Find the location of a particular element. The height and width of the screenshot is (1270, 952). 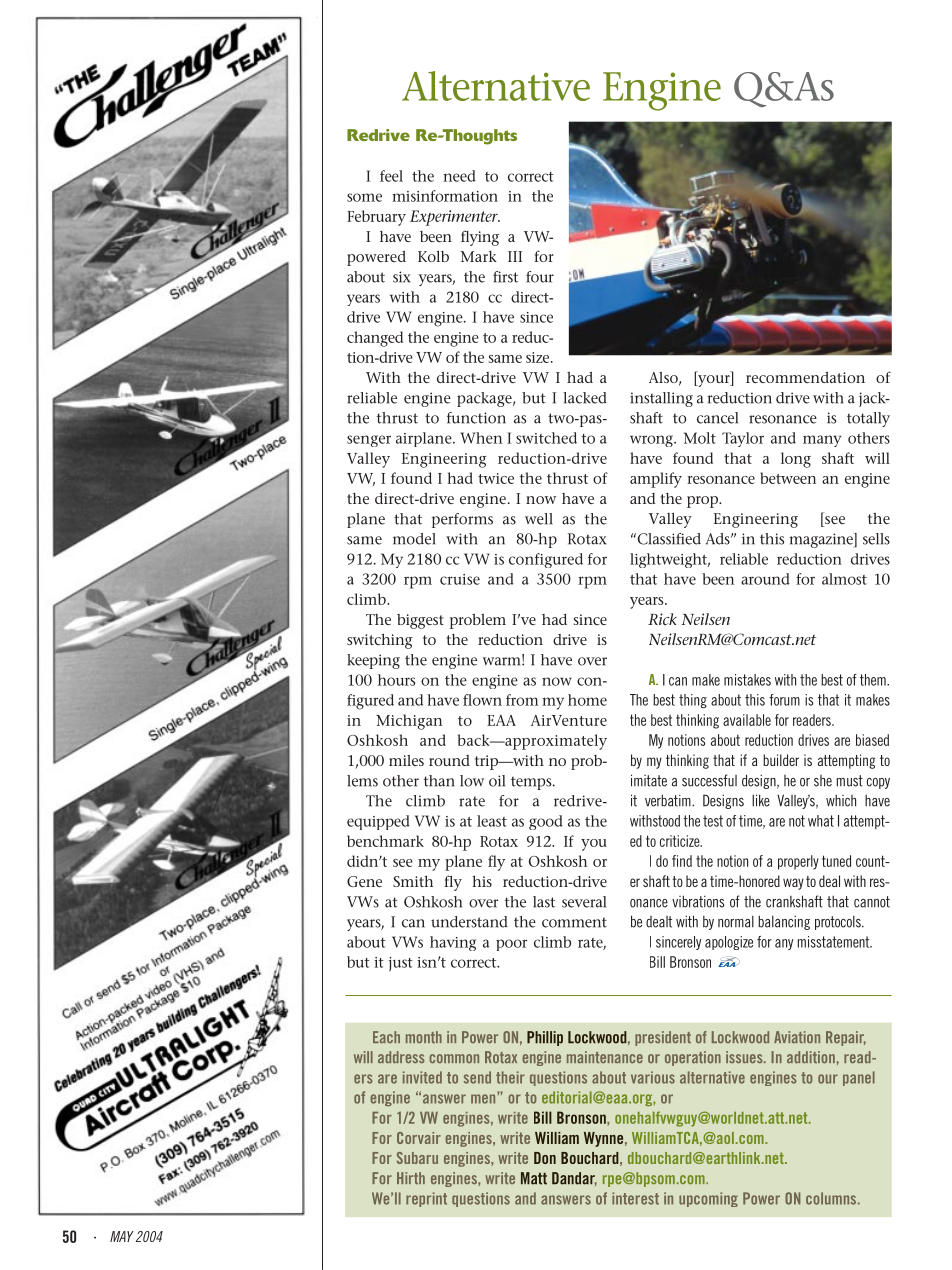

having is located at coordinates (453, 943).
